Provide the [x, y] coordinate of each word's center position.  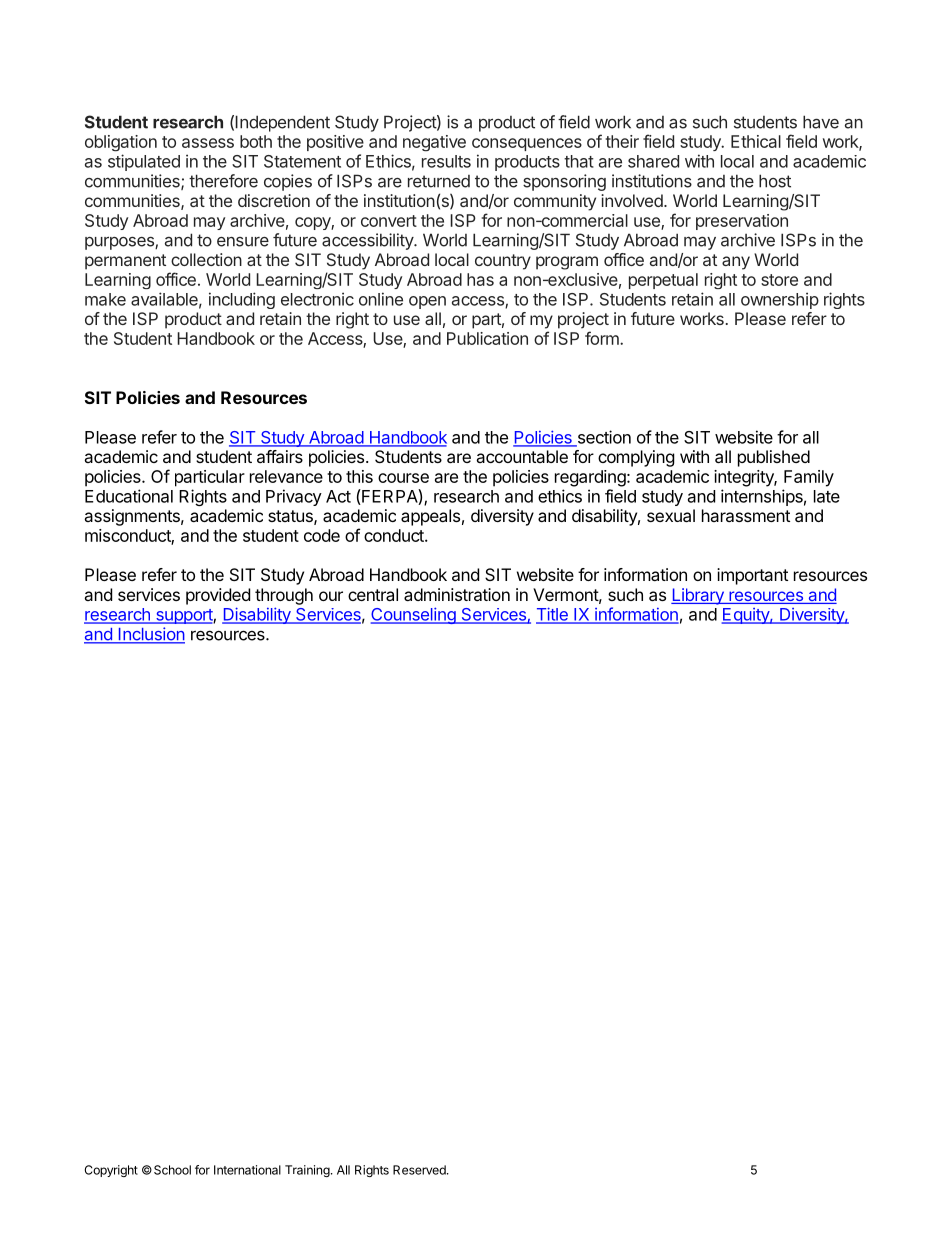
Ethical [756, 141]
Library [698, 596]
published [774, 458]
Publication [487, 338]
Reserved [420, 1170]
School [172, 1170]
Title [553, 615]
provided [218, 596]
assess [208, 143]
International [247, 1170]
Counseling [414, 615]
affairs [280, 456]
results [446, 161]
